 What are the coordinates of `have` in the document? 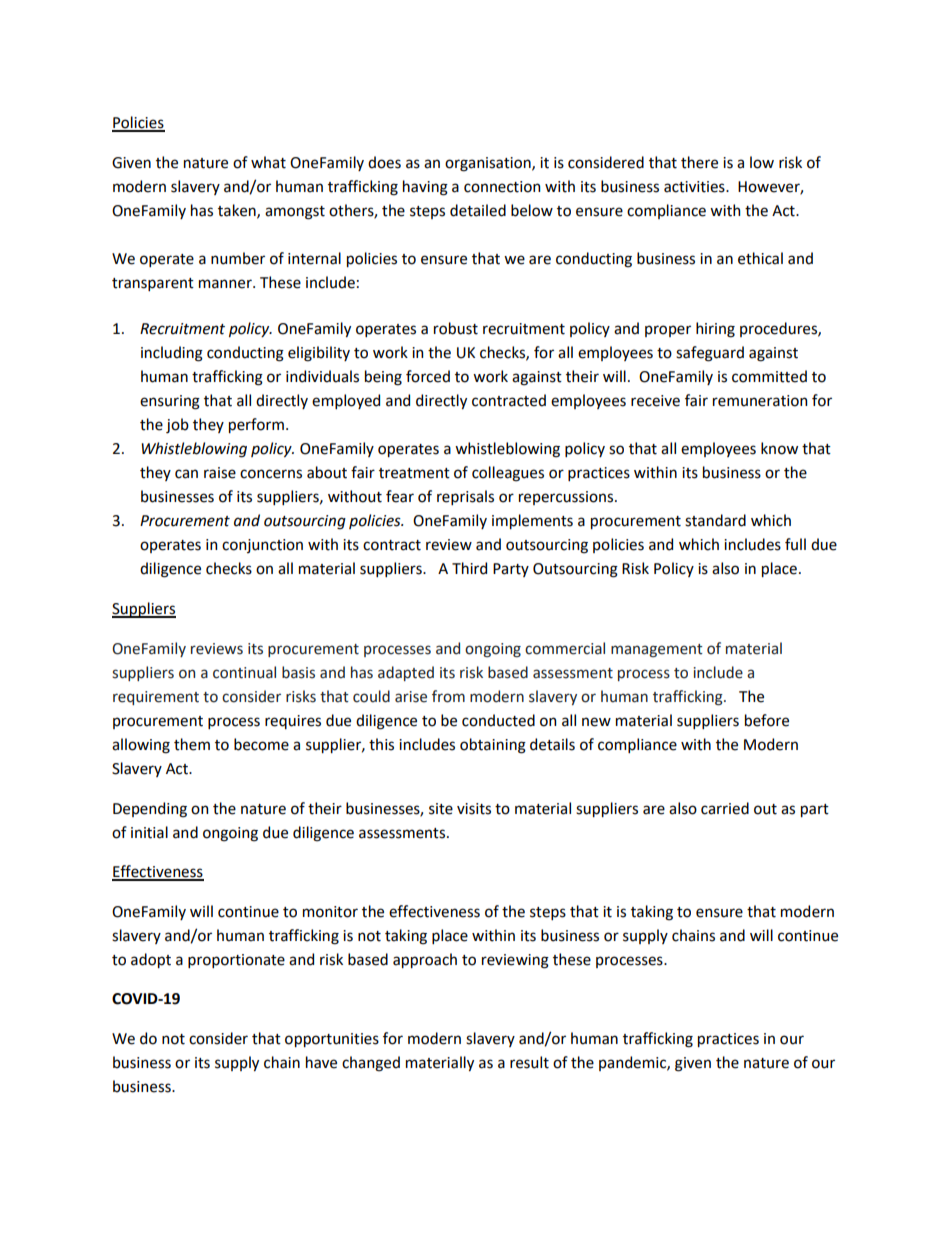 It's located at (321, 1062).
